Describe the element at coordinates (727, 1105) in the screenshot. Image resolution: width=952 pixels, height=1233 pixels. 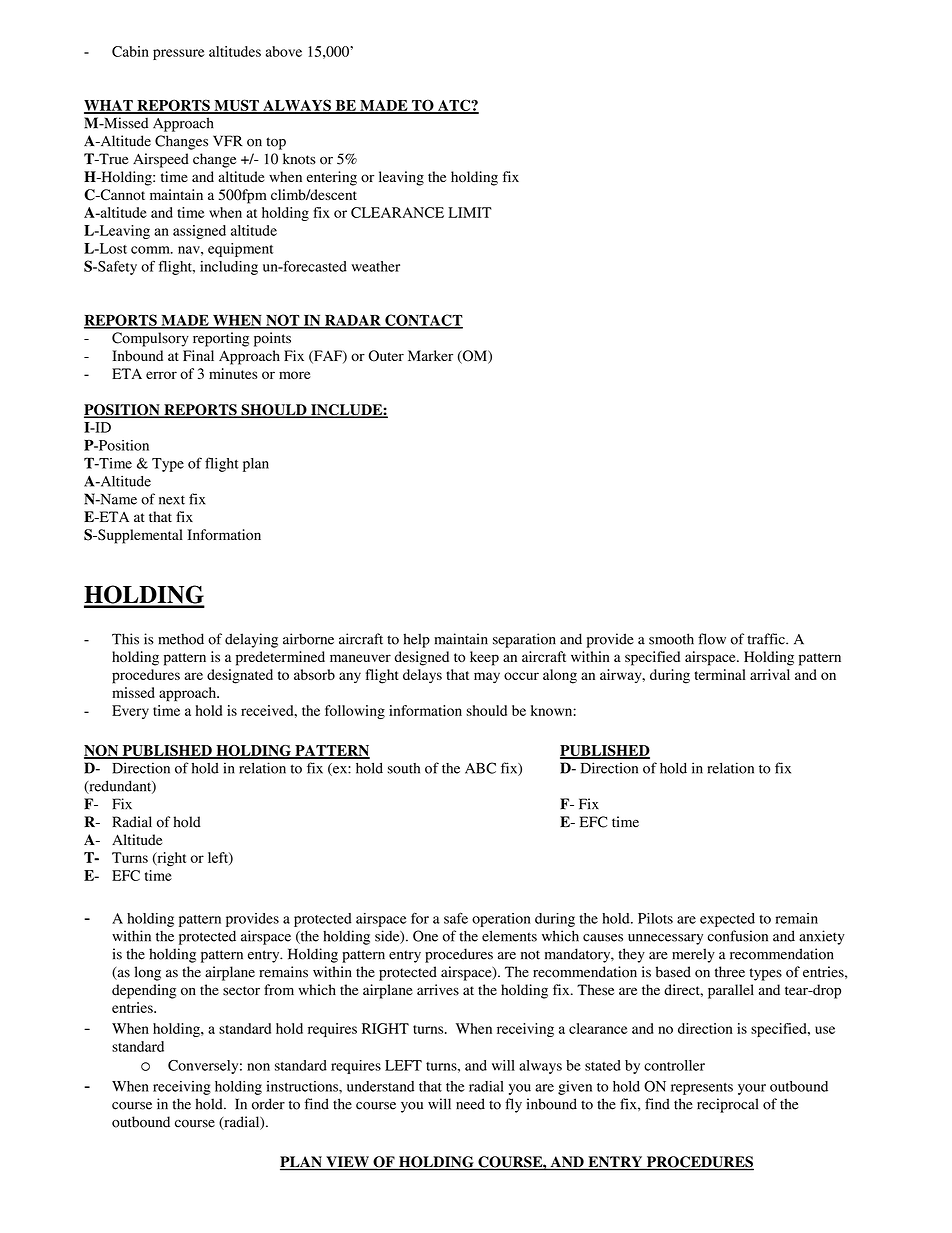
I see `reciprocal` at that location.
